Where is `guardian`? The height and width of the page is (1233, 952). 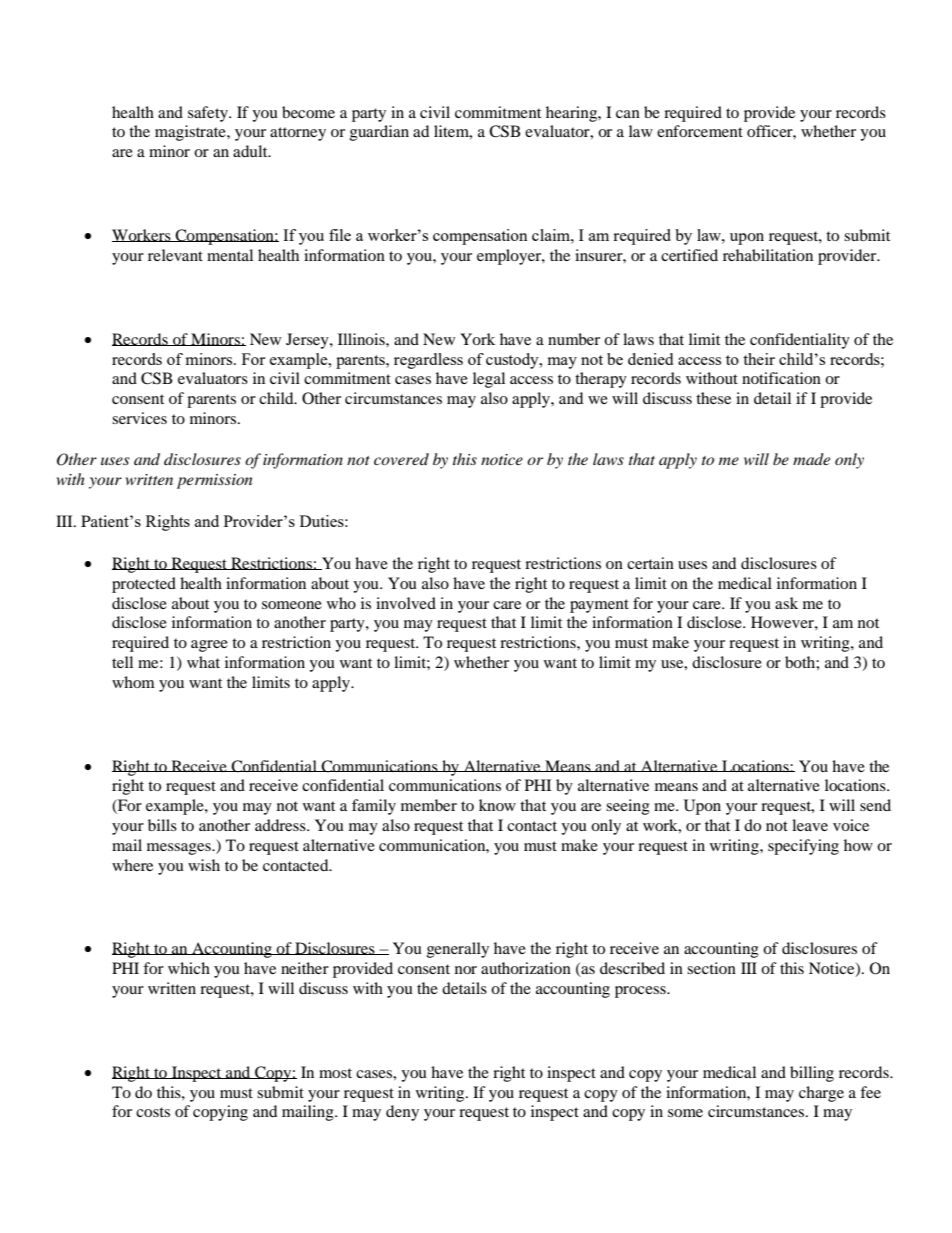 guardian is located at coordinates (379, 133).
